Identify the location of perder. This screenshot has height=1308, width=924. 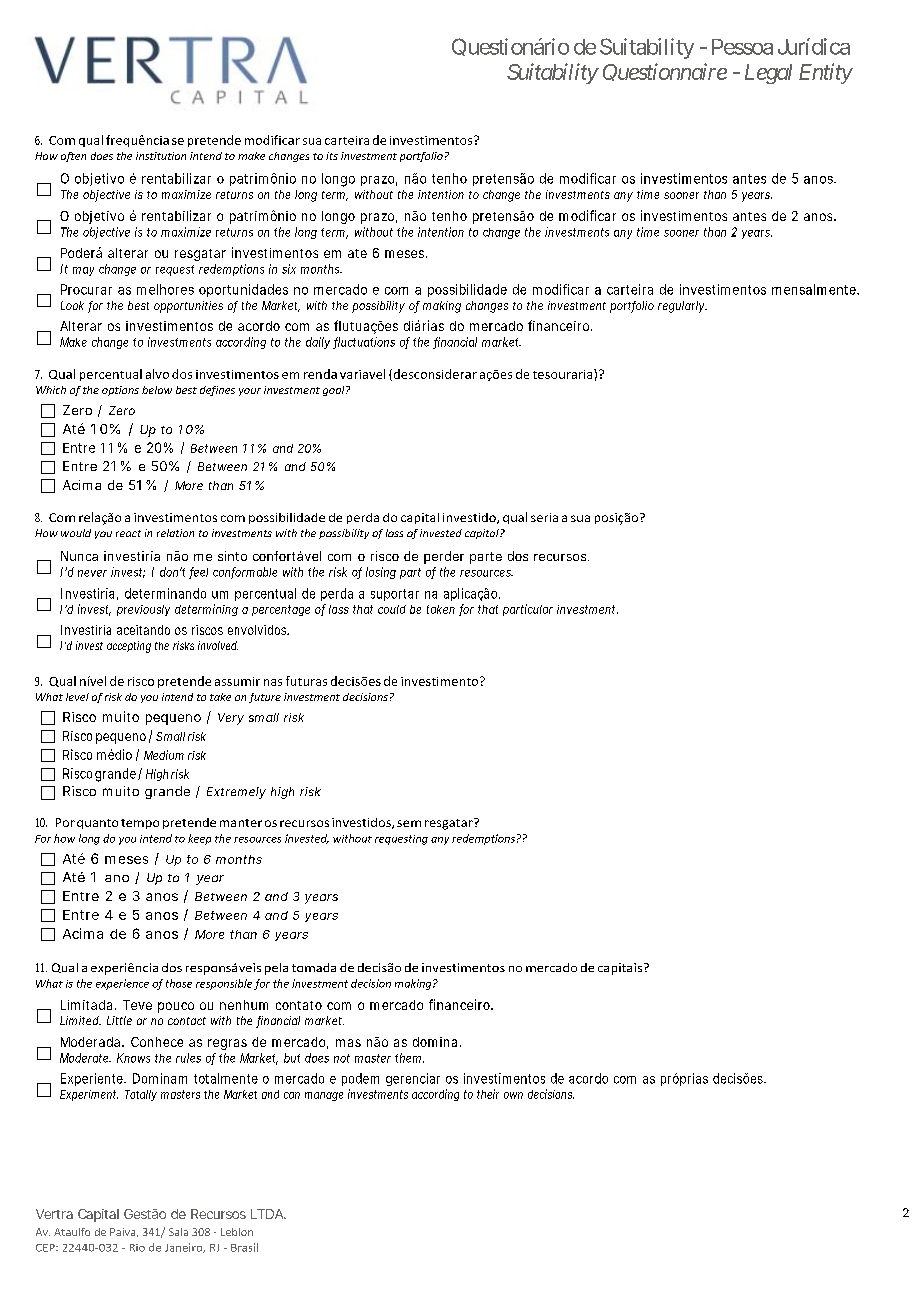
(444, 557).
